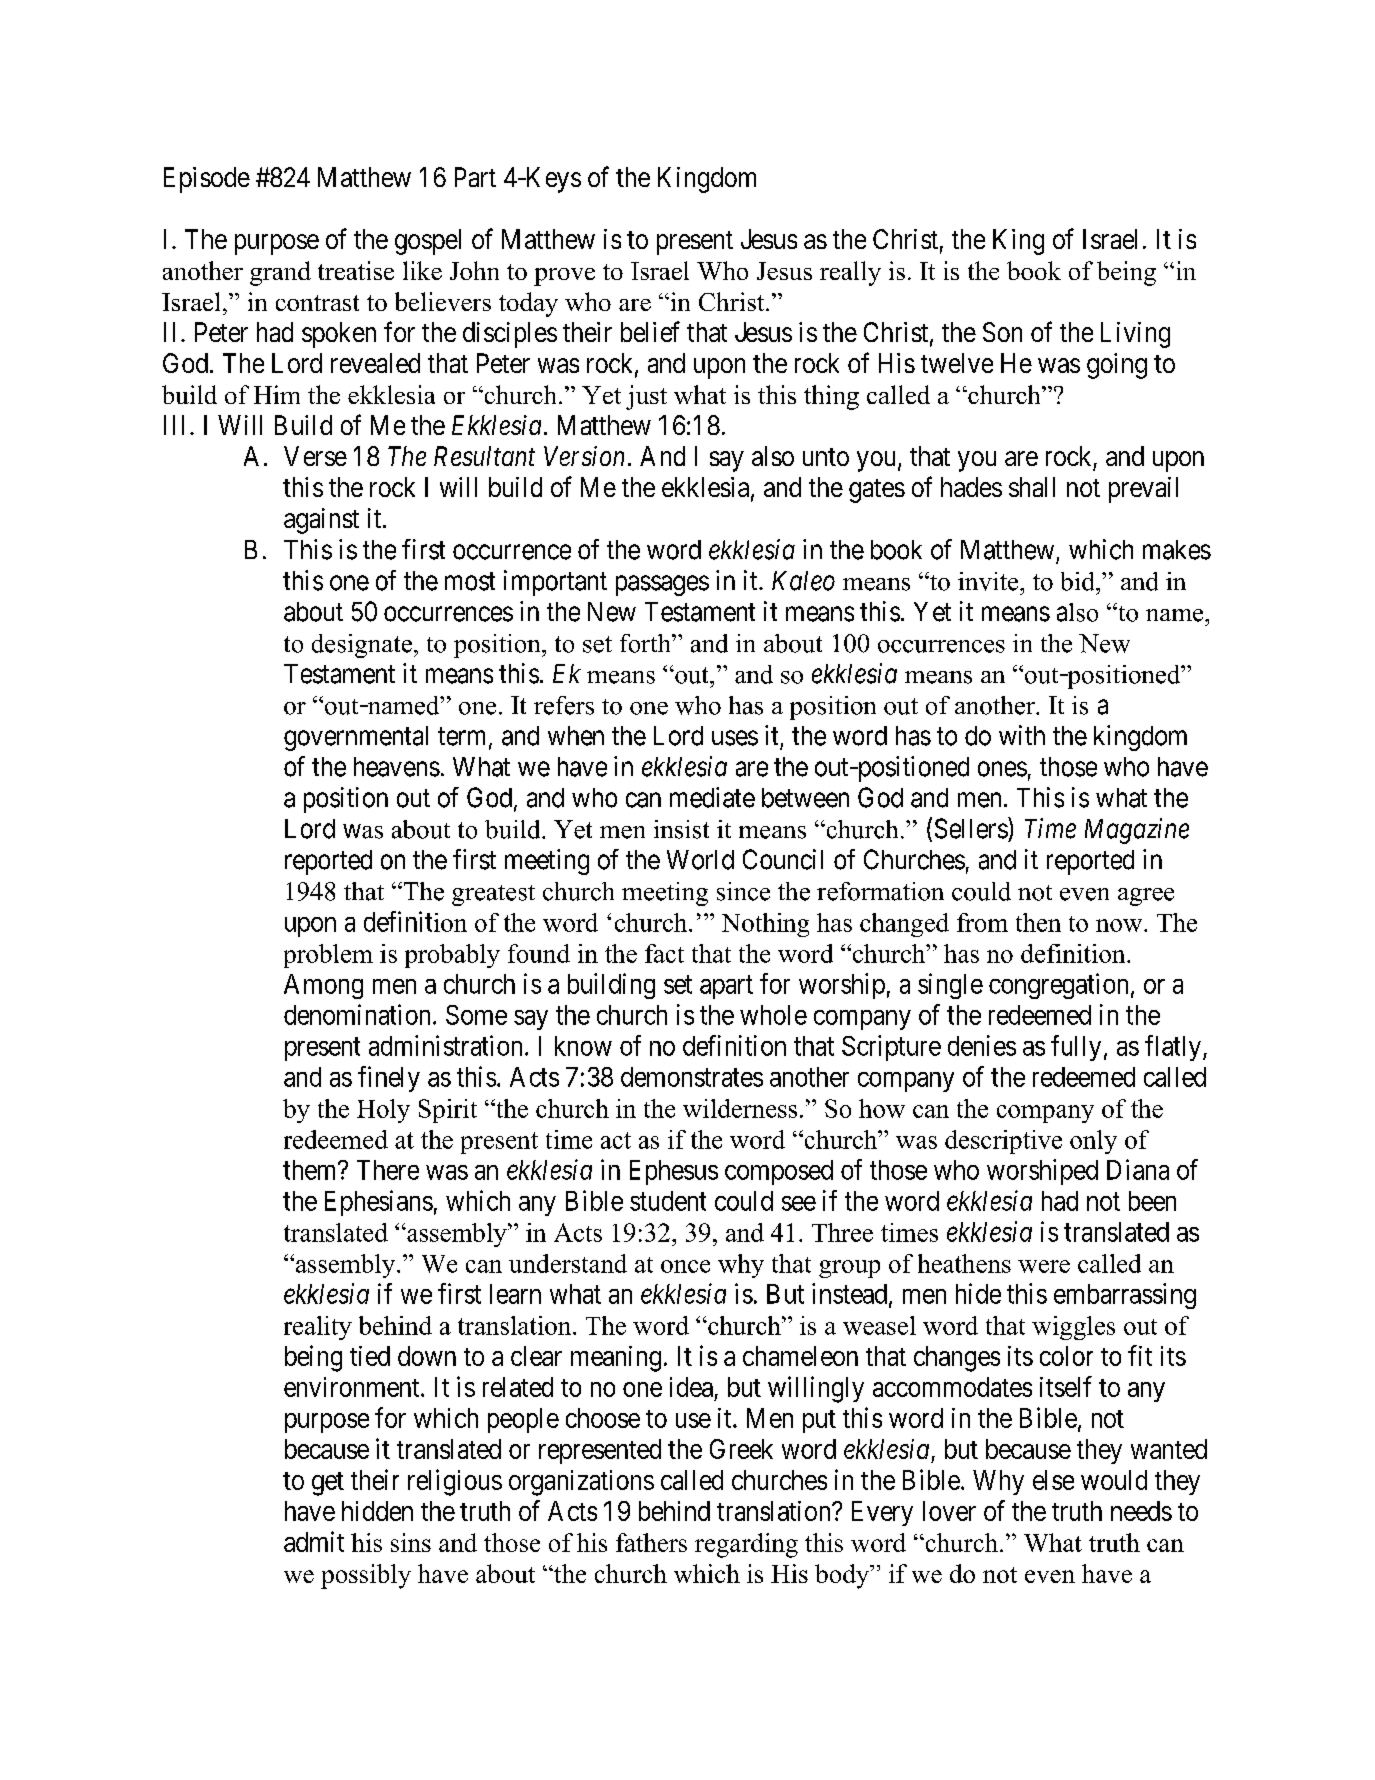  I want to click on problem, so click(328, 956).
